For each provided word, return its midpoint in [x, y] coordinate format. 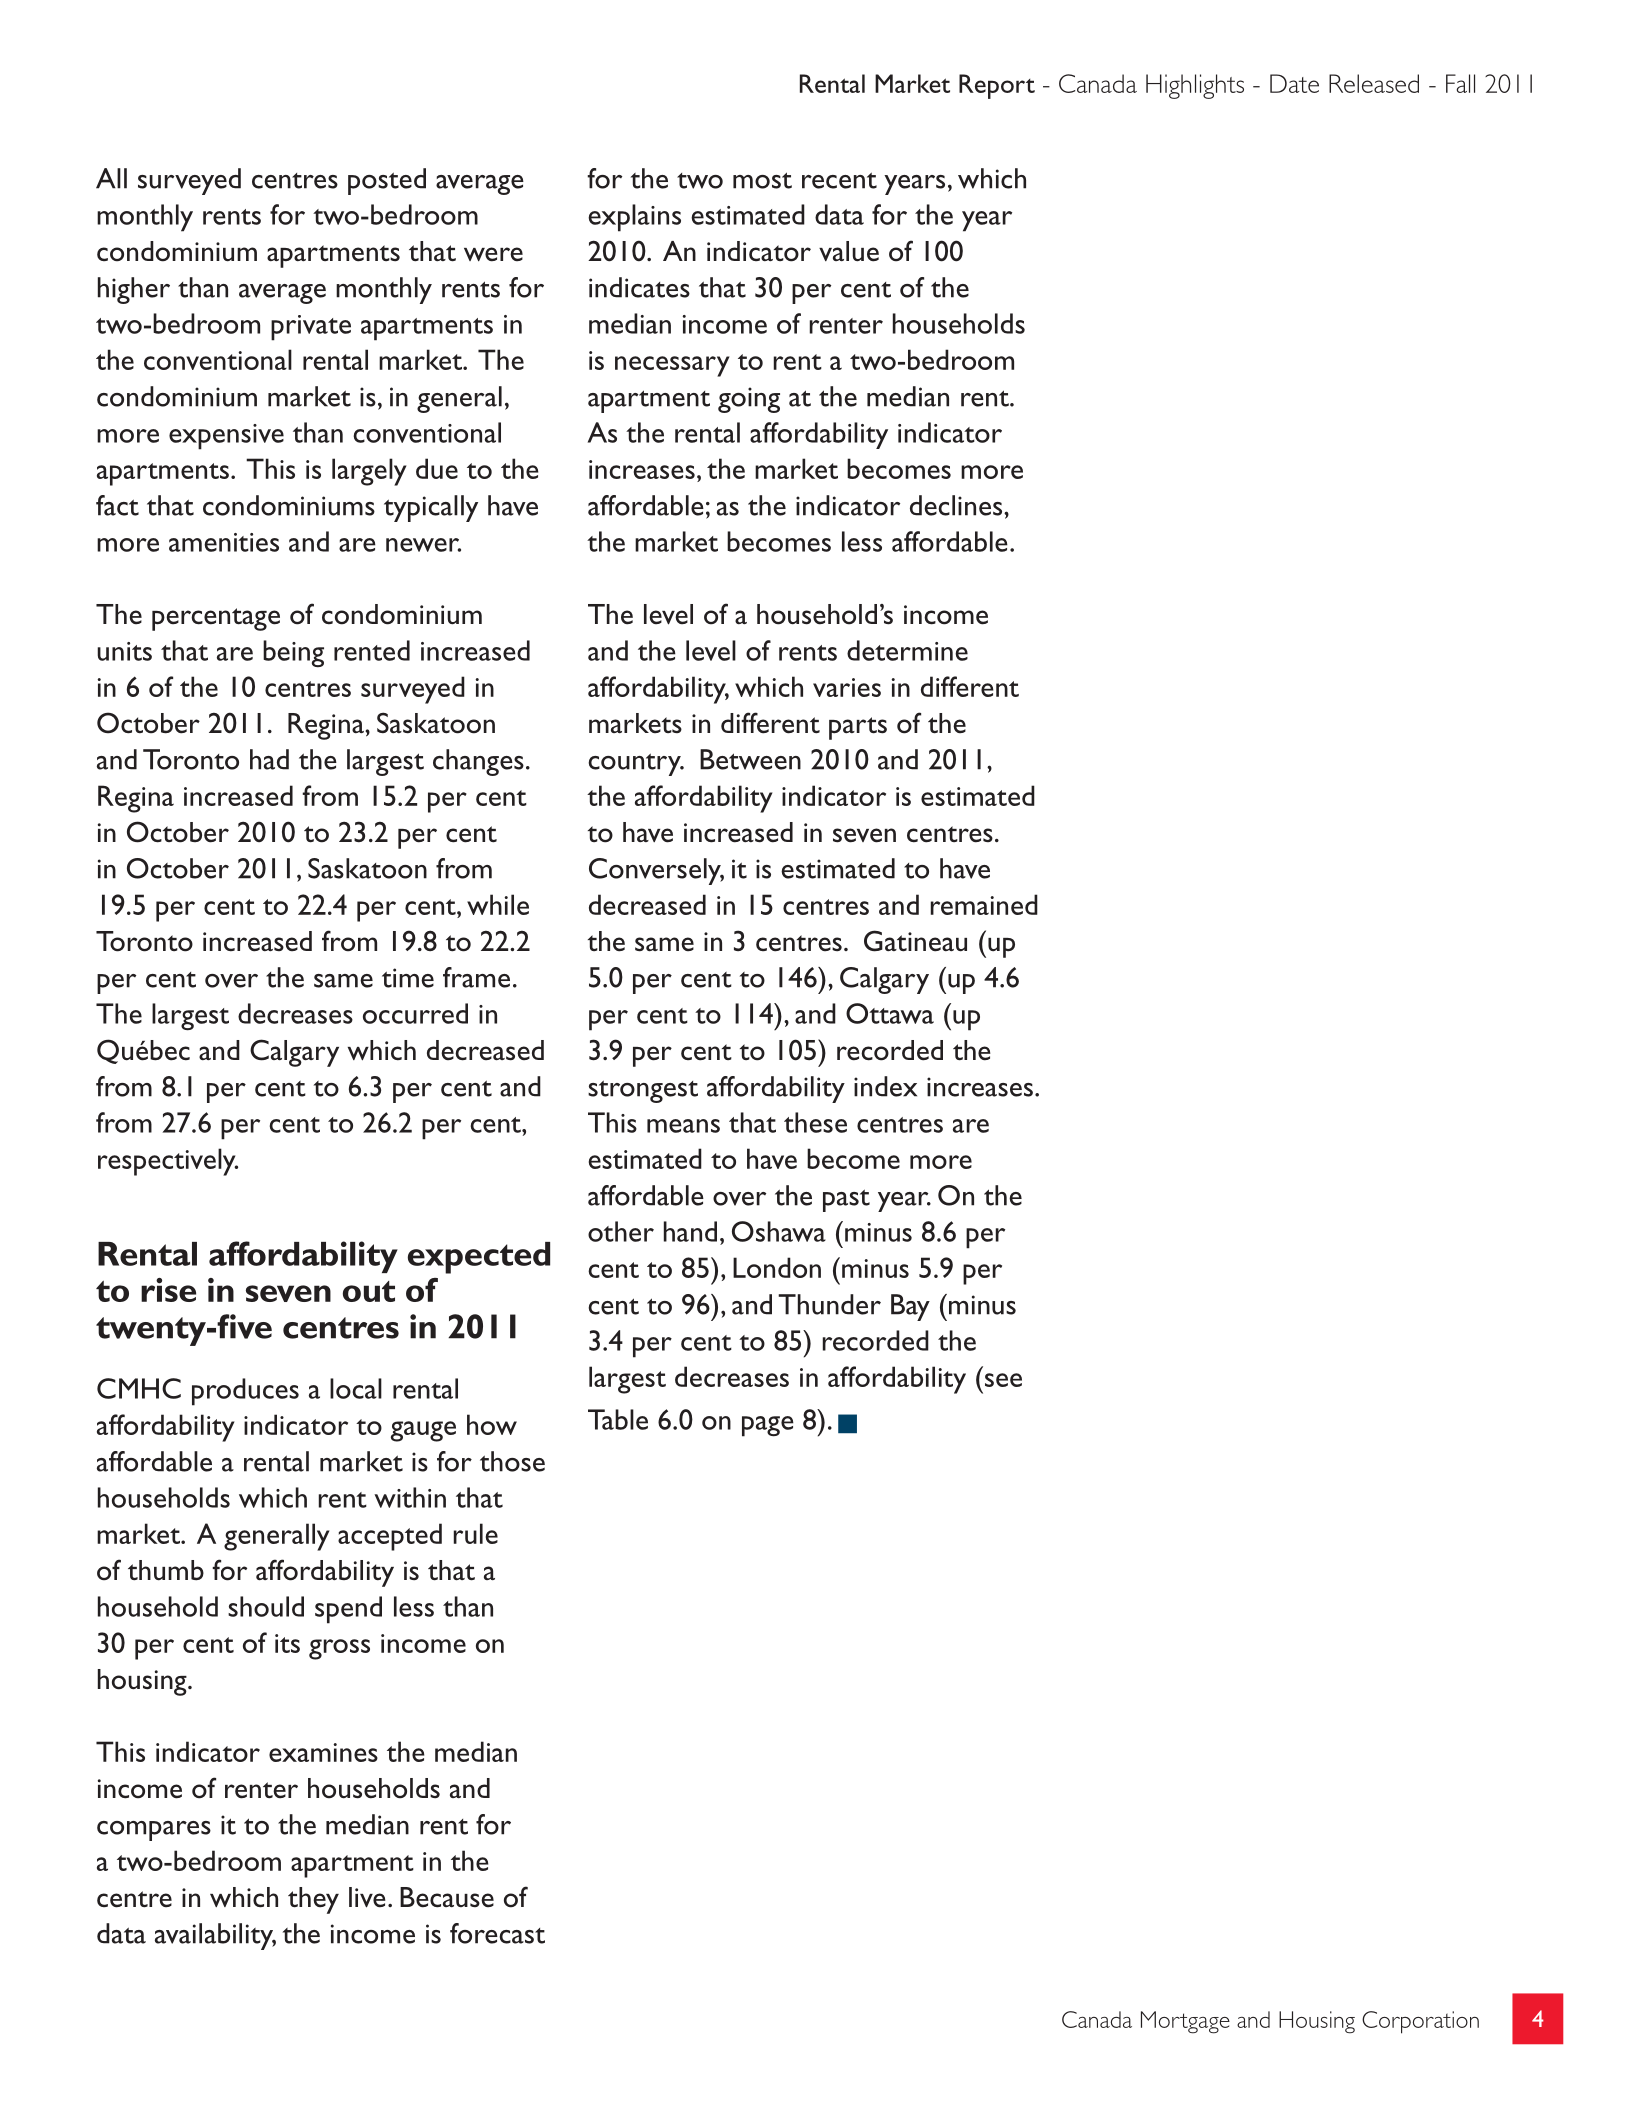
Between [750, 759]
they [313, 1900]
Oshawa [779, 1231]
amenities [224, 542]
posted [387, 181]
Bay [910, 1307]
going [749, 400]
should [266, 1606]
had [269, 759]
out [369, 1291]
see [1003, 1380]
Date [1294, 83]
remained [984, 904]
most [762, 180]
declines [957, 505]
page [768, 1426]
